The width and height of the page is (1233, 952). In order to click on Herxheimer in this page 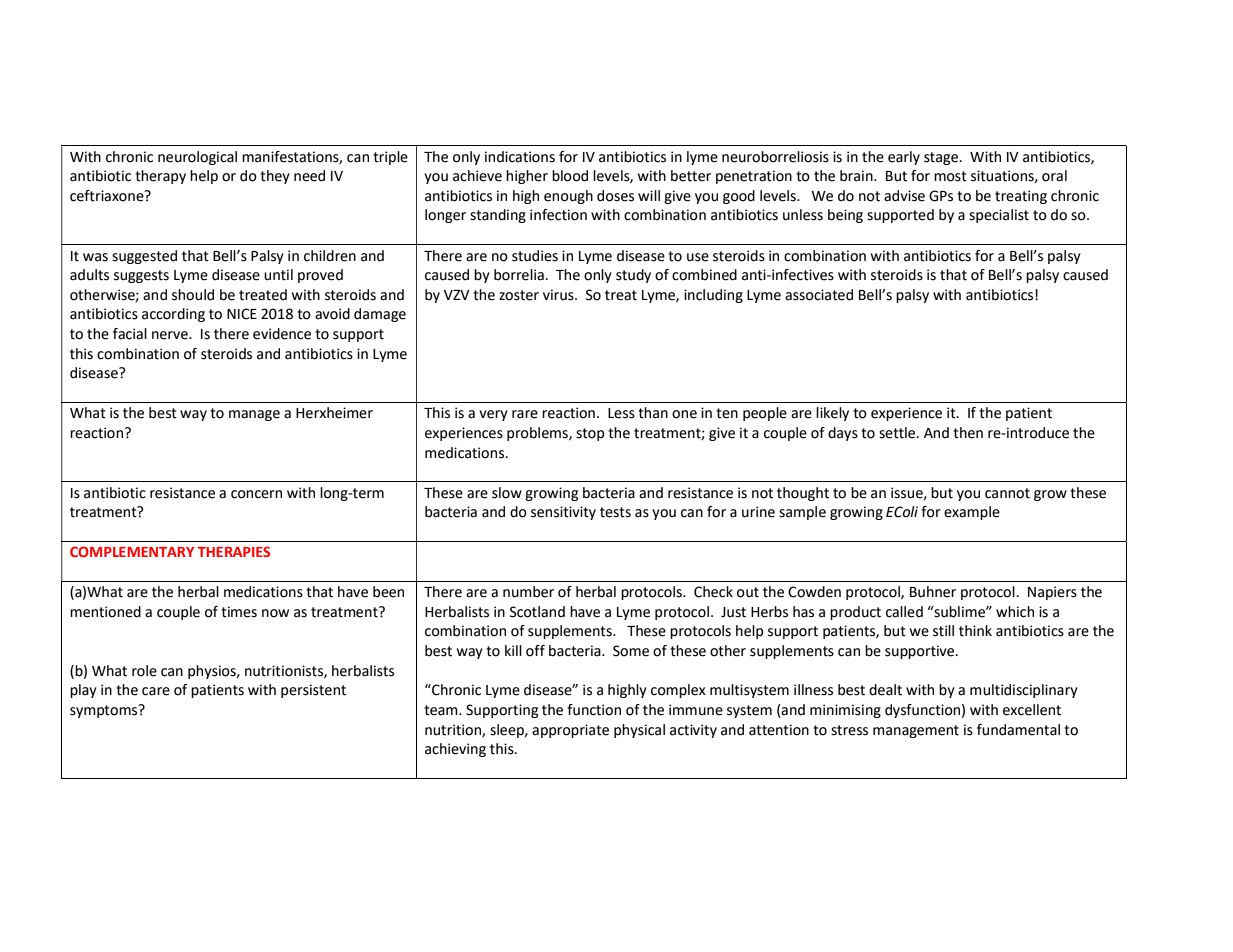, I will do `click(334, 413)`.
